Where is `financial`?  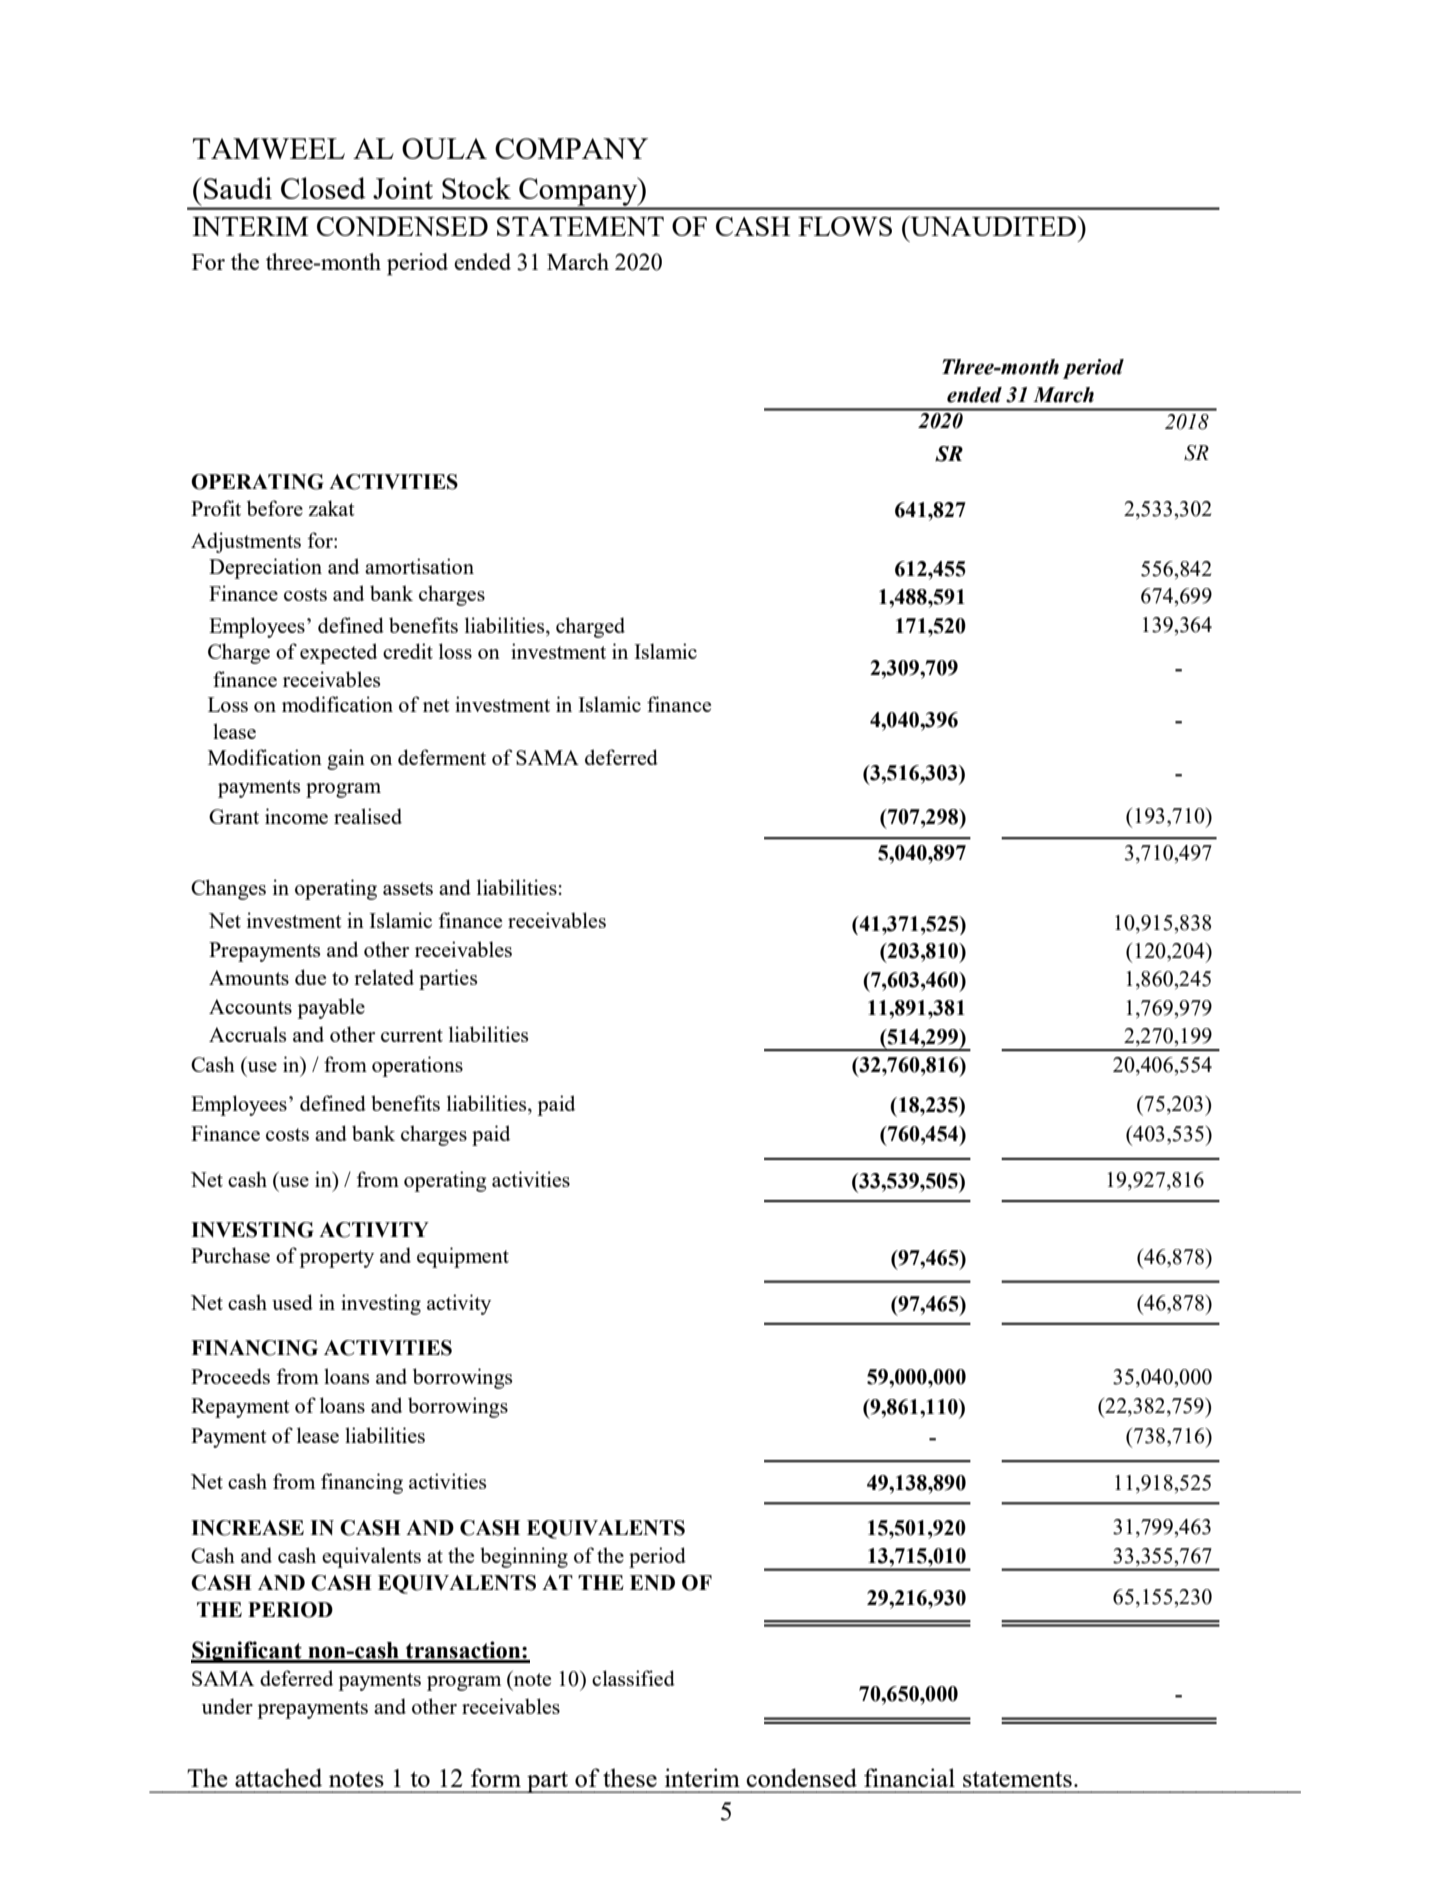
financial is located at coordinates (909, 1777).
